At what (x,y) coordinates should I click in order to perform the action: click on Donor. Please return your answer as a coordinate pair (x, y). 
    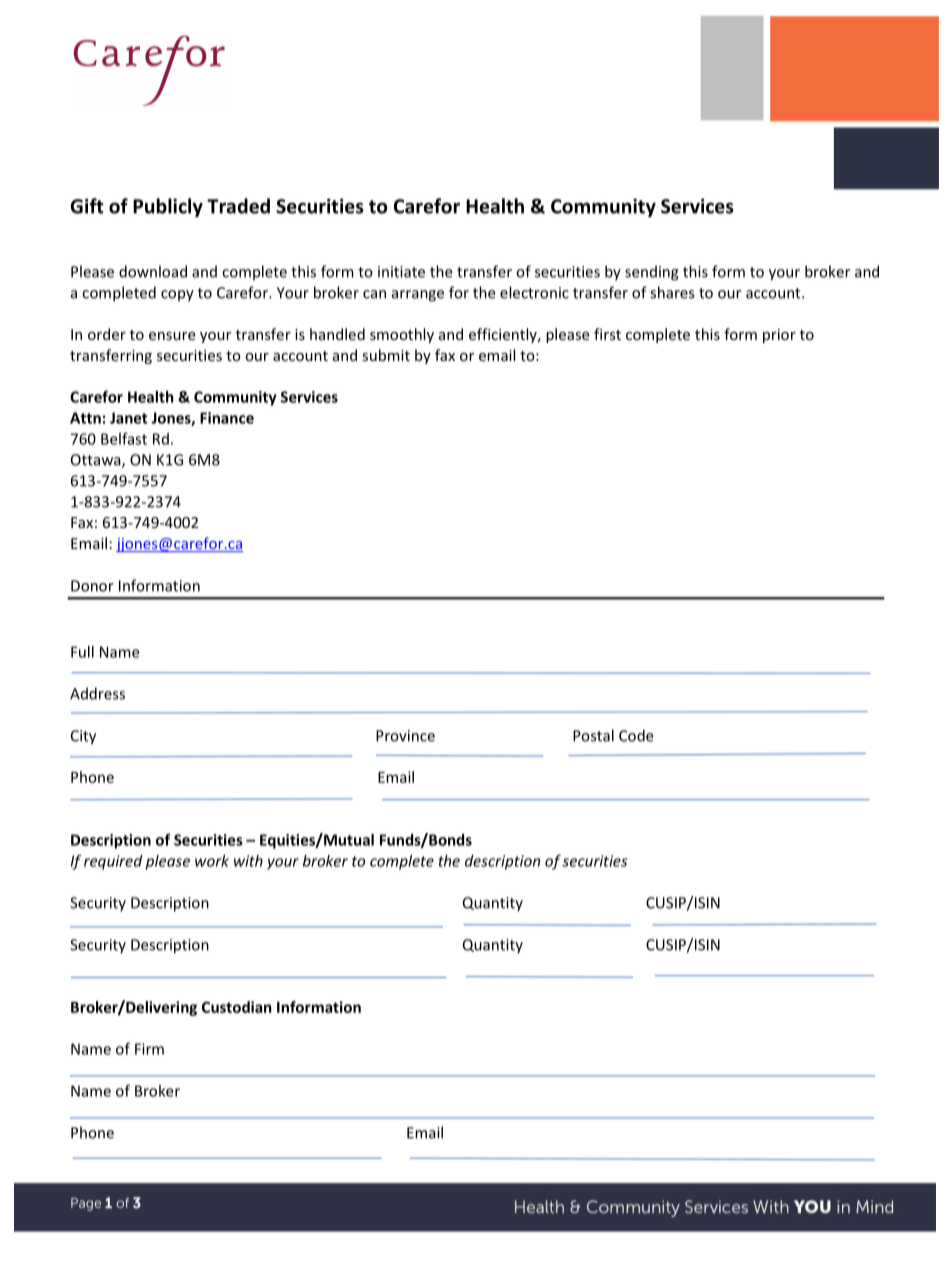
    Looking at the image, I should click on (92, 586).
